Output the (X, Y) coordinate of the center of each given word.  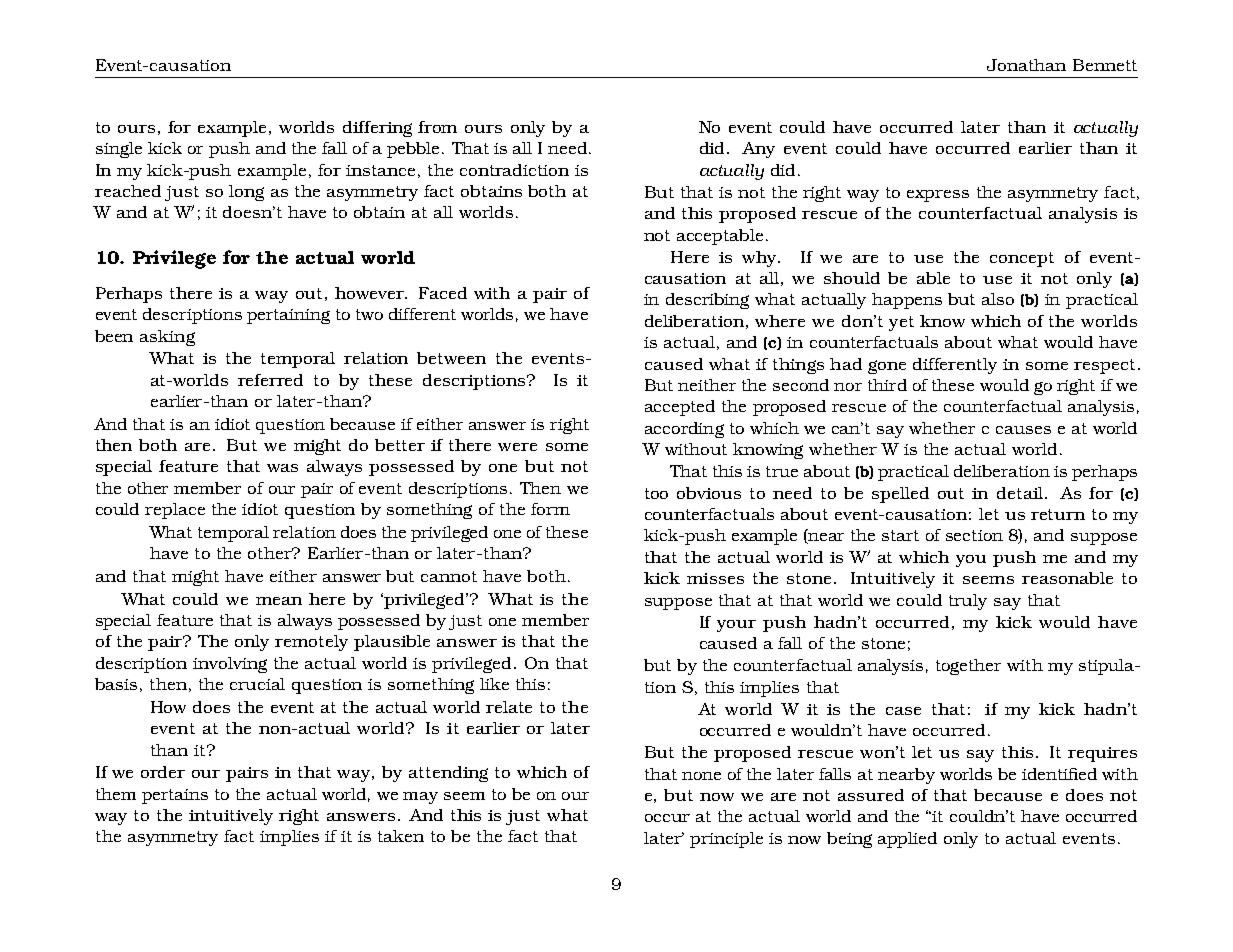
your (736, 626)
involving (230, 665)
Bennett (1105, 65)
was (282, 468)
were (517, 447)
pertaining (288, 316)
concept (1022, 259)
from (437, 127)
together (968, 667)
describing (707, 301)
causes (1023, 430)
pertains (175, 796)
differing (377, 129)
